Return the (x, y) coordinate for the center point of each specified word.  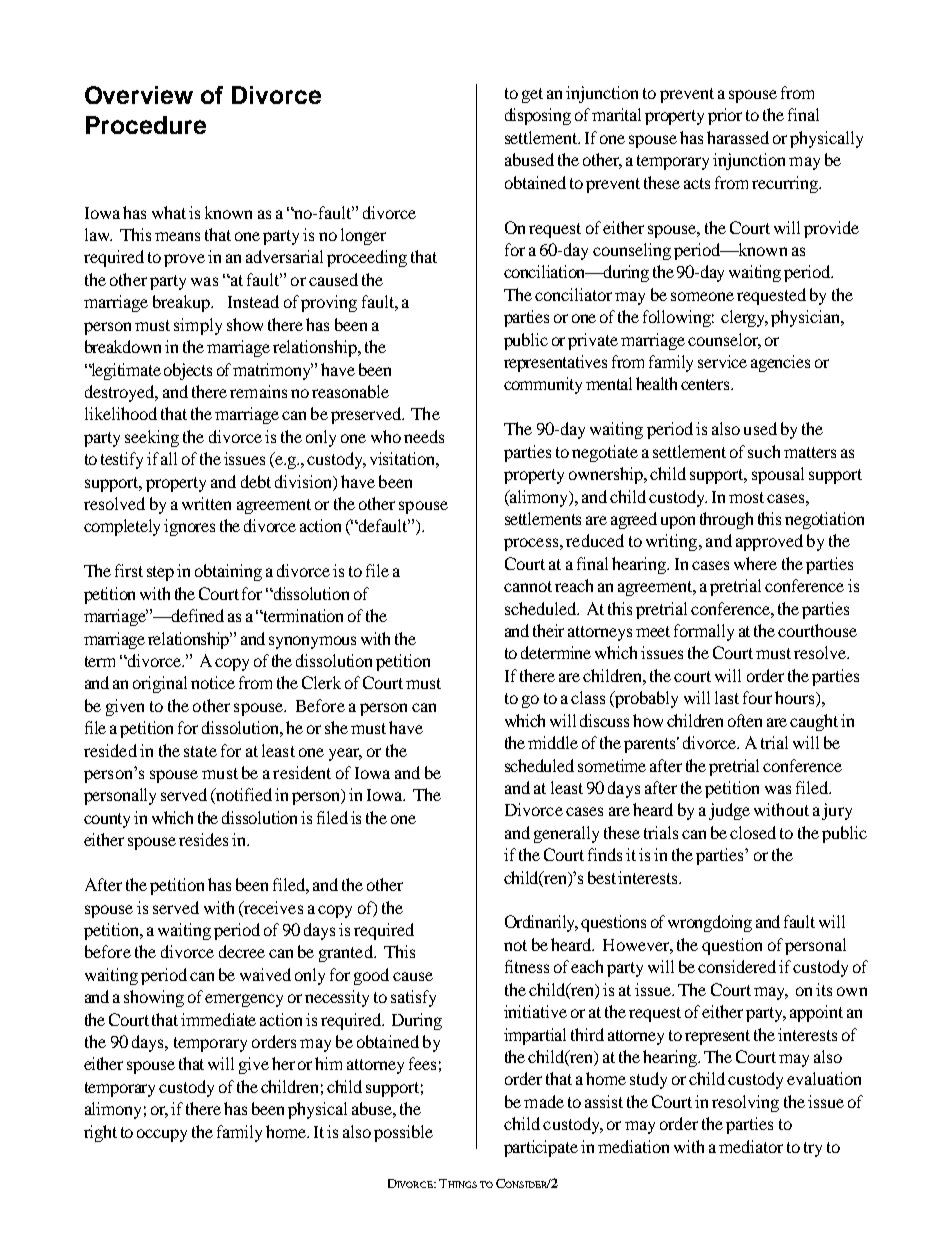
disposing (538, 116)
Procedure (146, 125)
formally (704, 632)
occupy (162, 1135)
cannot (528, 586)
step (160, 573)
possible (403, 1133)
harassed (738, 137)
